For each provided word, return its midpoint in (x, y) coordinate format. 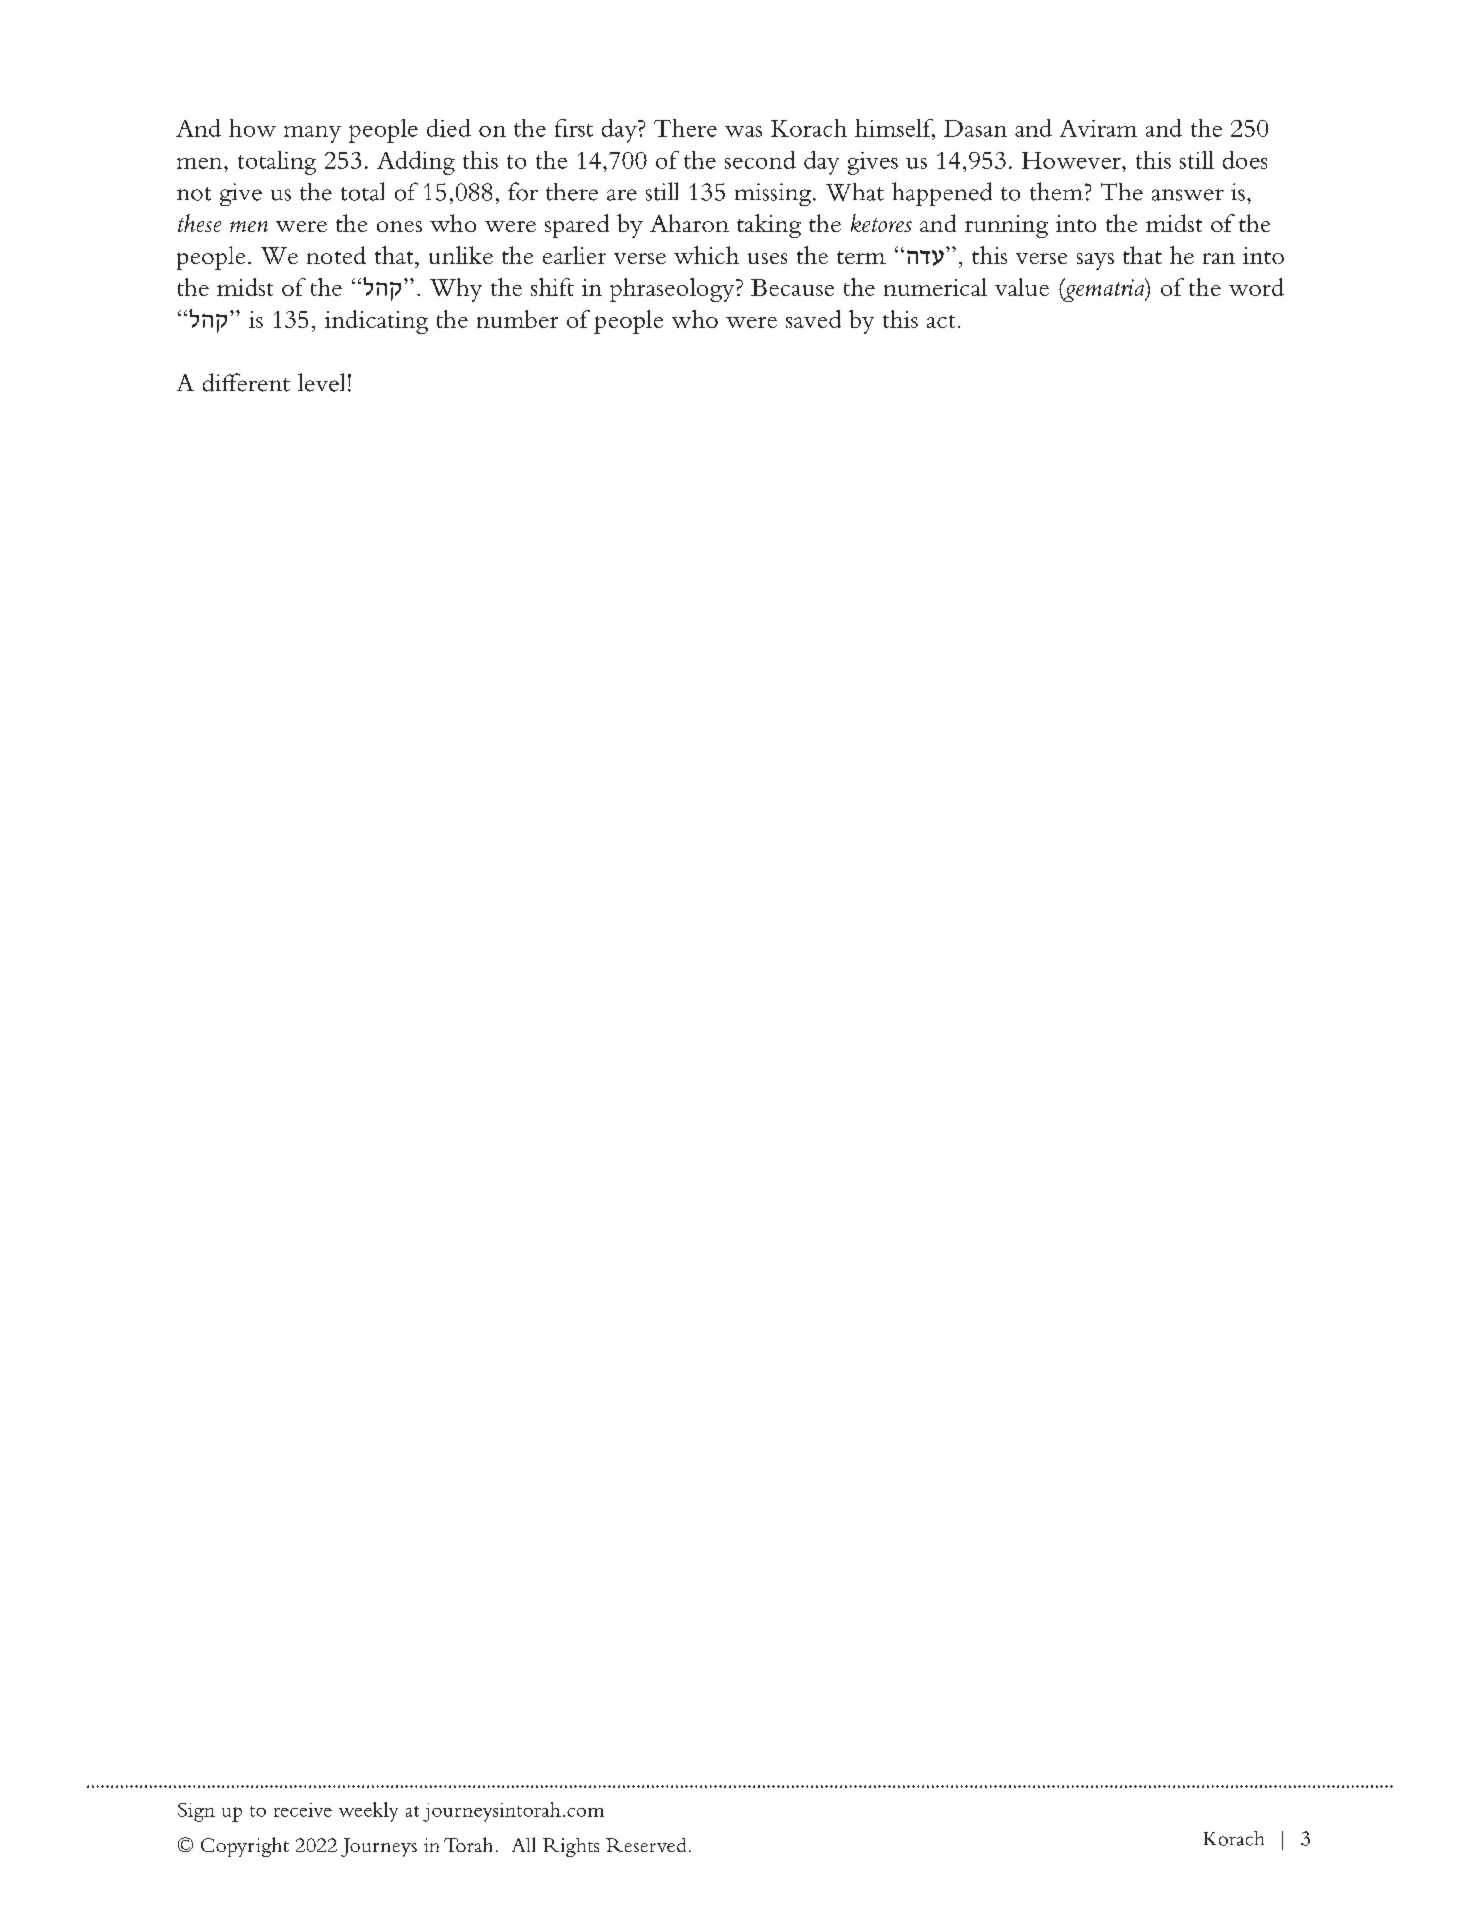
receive (303, 1810)
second (760, 160)
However (1072, 160)
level (321, 382)
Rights (571, 1847)
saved (813, 319)
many (312, 134)
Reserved (646, 1845)
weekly (368, 1812)
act (941, 321)
